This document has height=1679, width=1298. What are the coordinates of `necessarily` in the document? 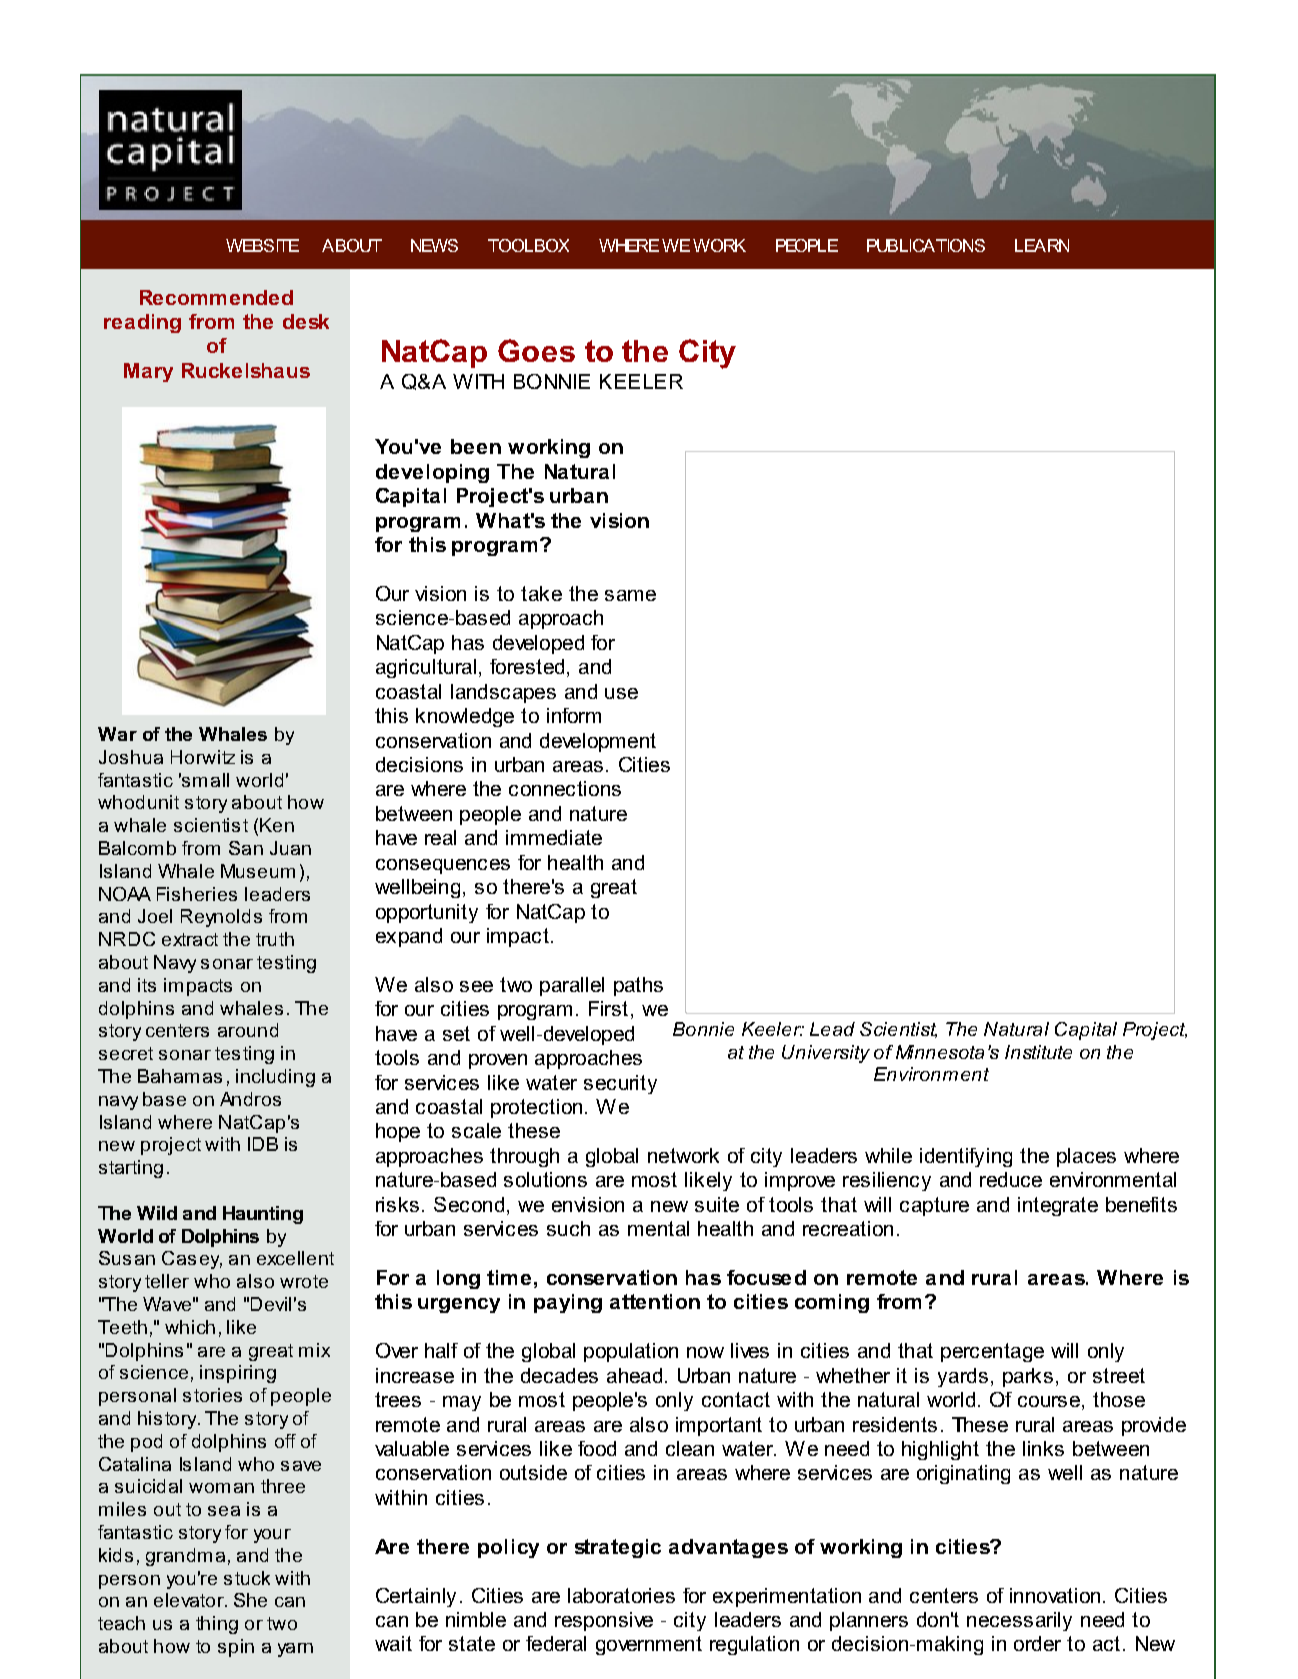 It's located at (1019, 1621).
